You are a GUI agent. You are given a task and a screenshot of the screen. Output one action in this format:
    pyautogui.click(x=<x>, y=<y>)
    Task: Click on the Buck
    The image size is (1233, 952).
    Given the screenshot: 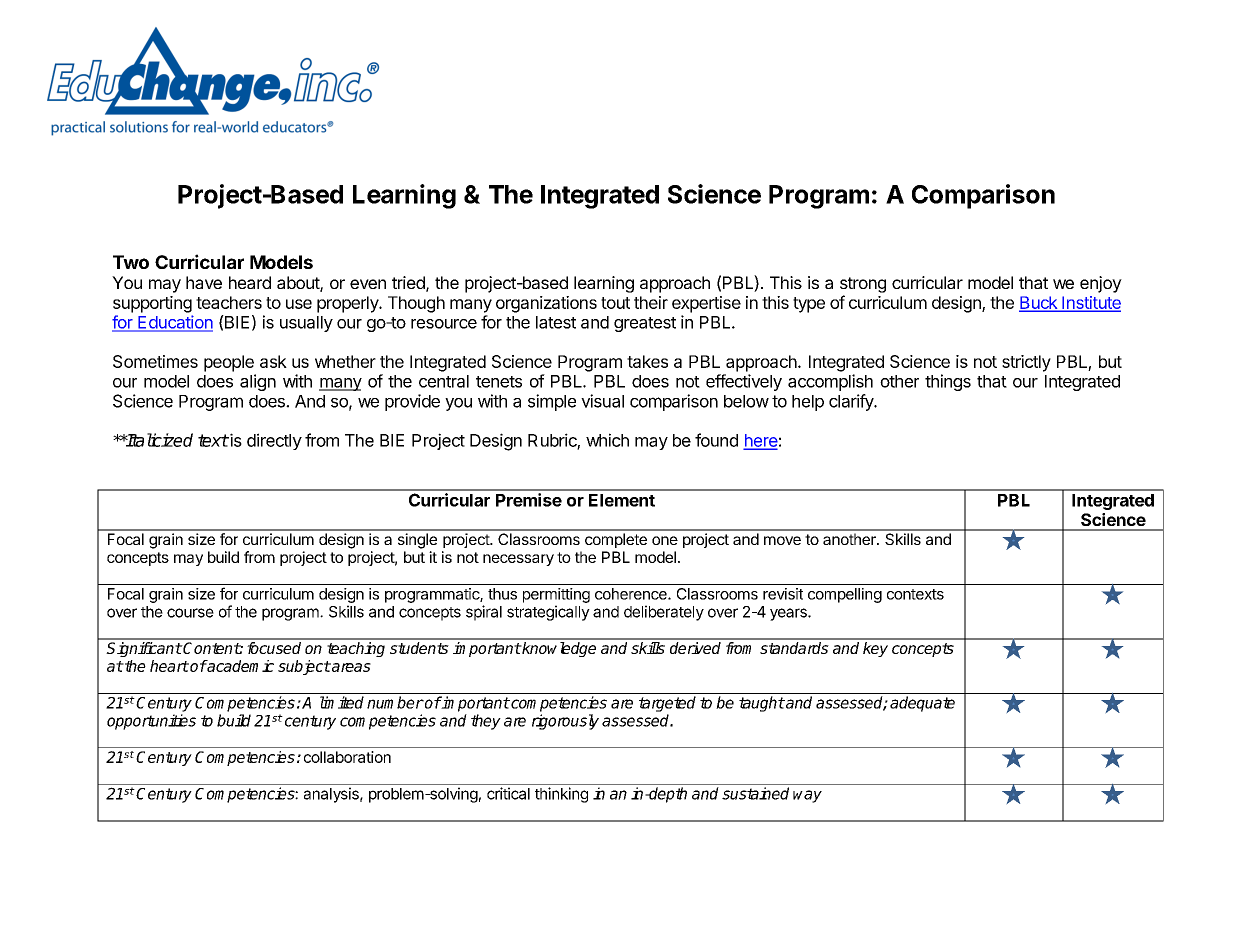 What is the action you would take?
    pyautogui.click(x=1039, y=303)
